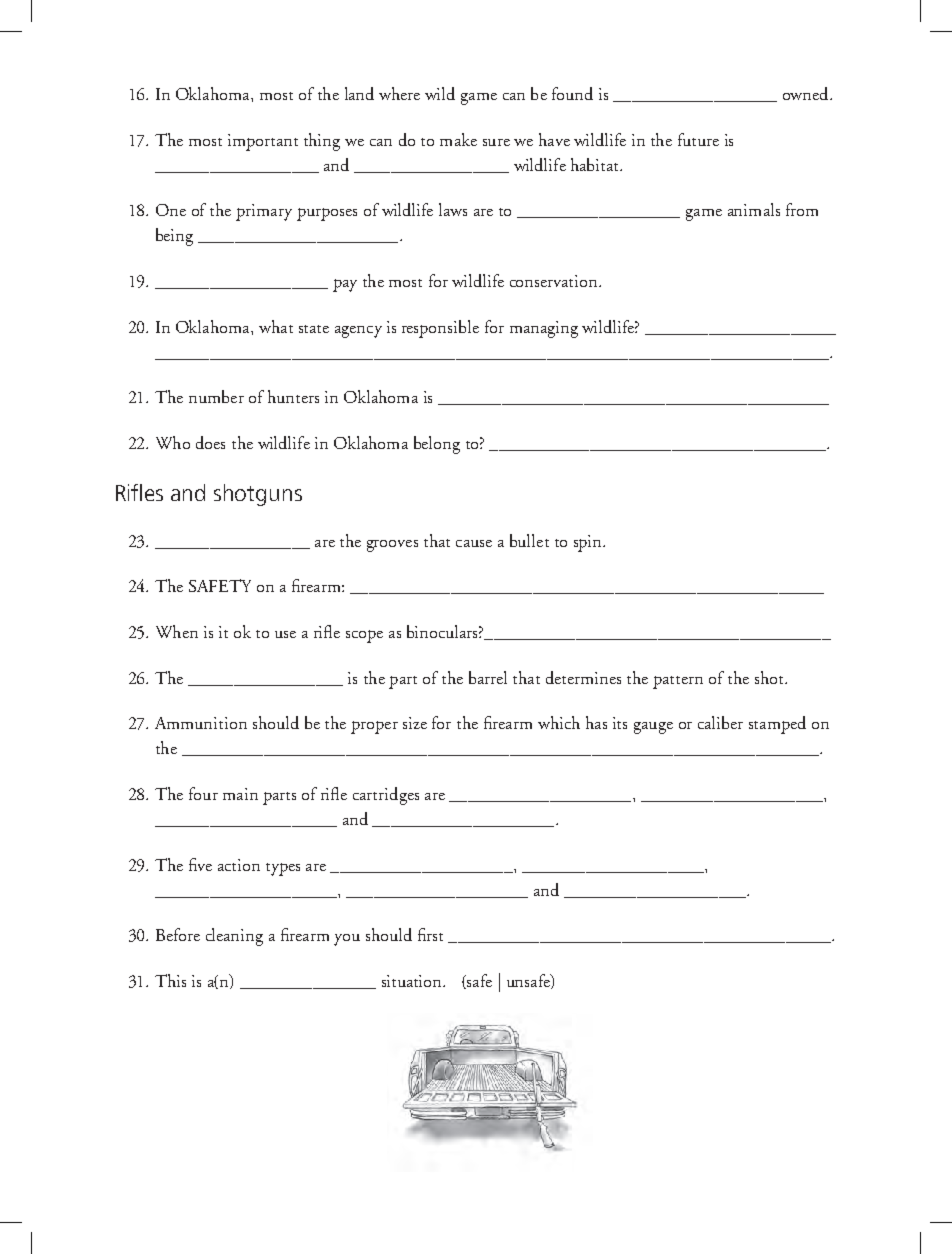  Describe the element at coordinates (430, 934) in the screenshot. I see `first` at that location.
